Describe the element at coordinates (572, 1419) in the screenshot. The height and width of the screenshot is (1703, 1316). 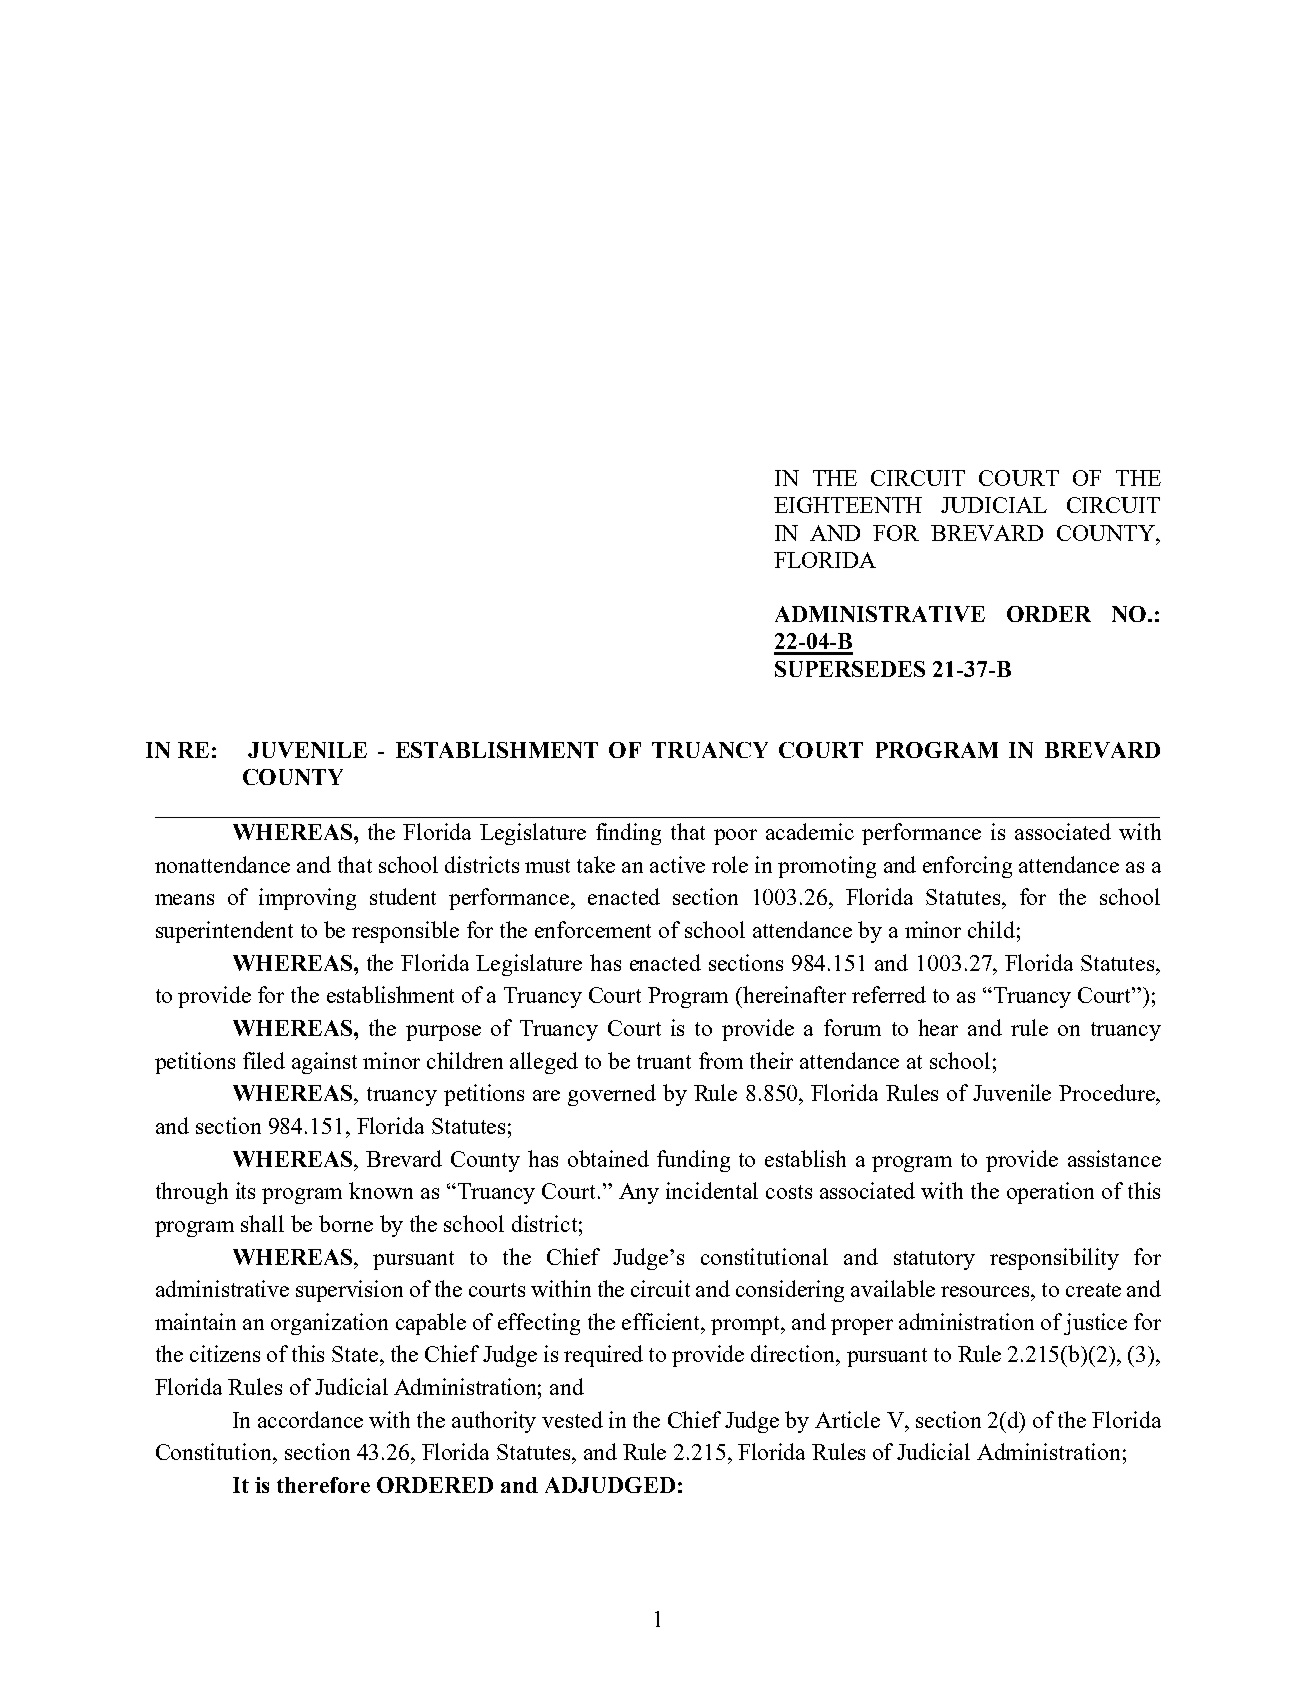
I see `vested` at that location.
